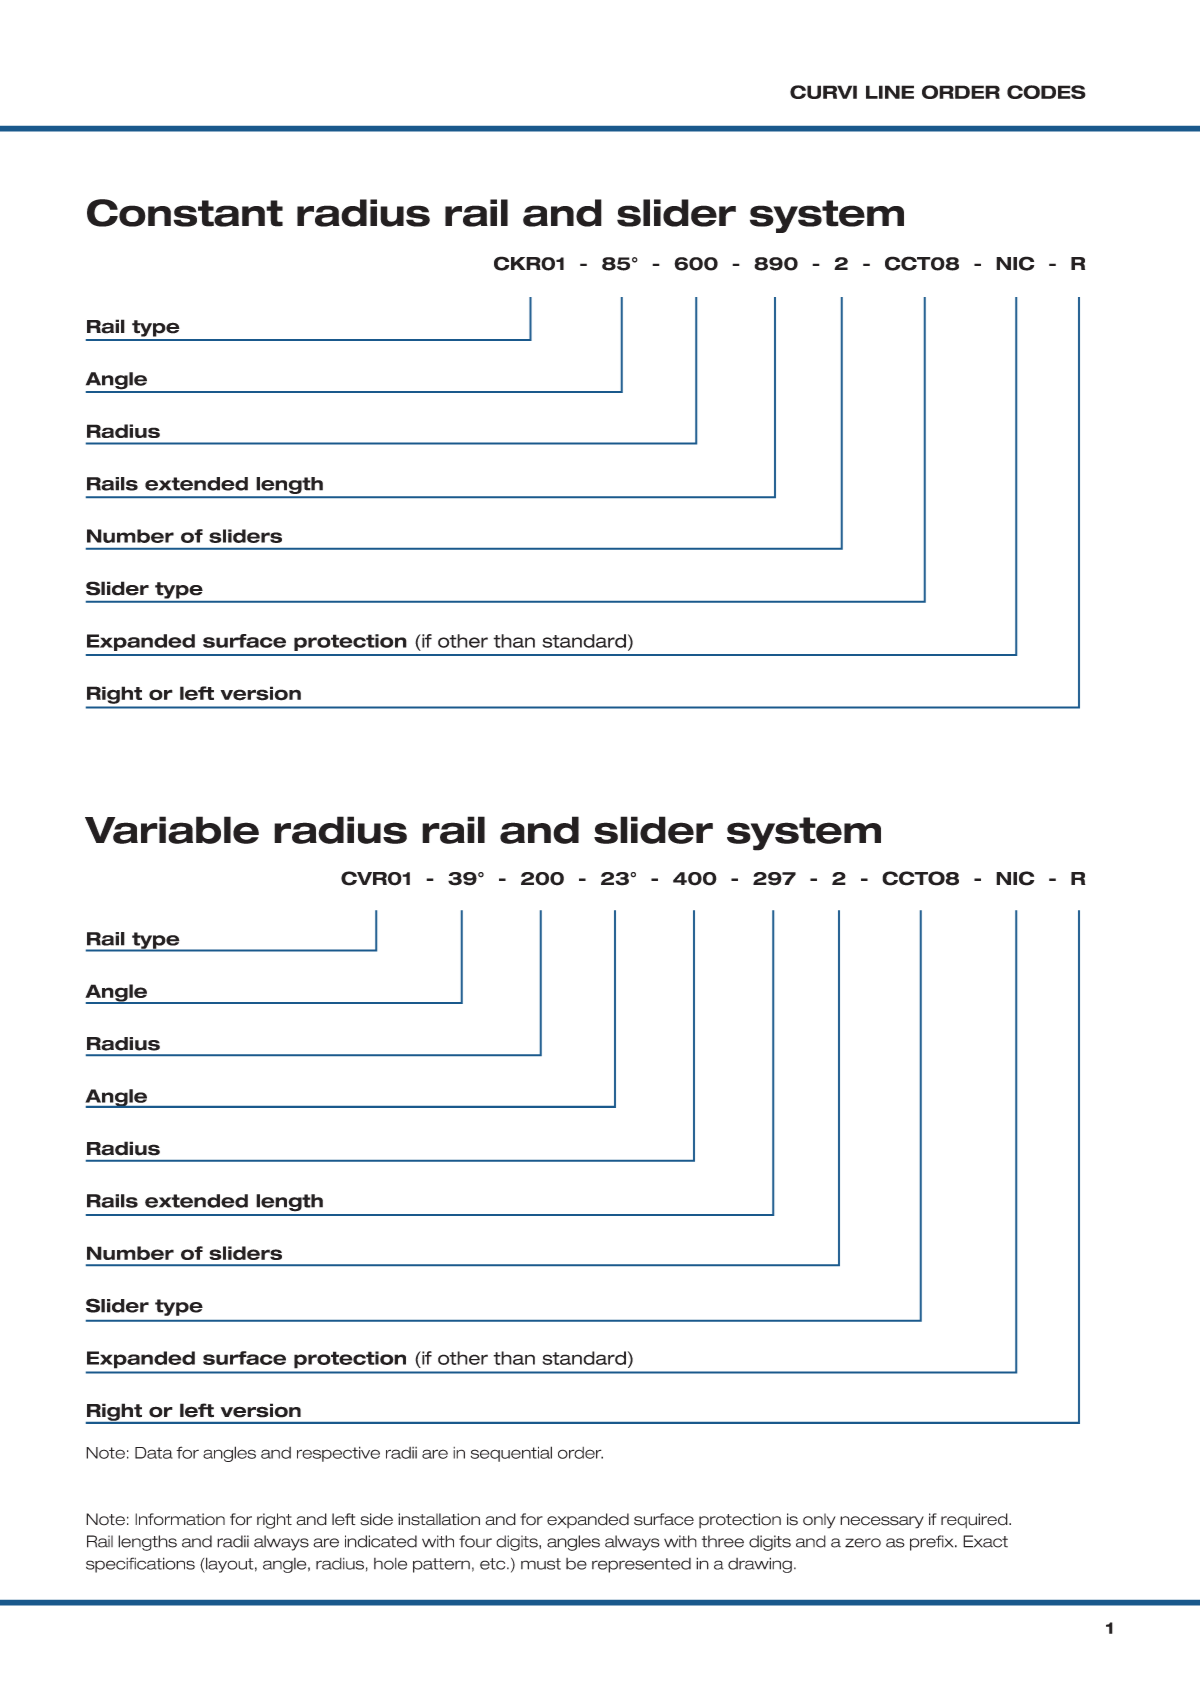  I want to click on necessary, so click(882, 1522).
